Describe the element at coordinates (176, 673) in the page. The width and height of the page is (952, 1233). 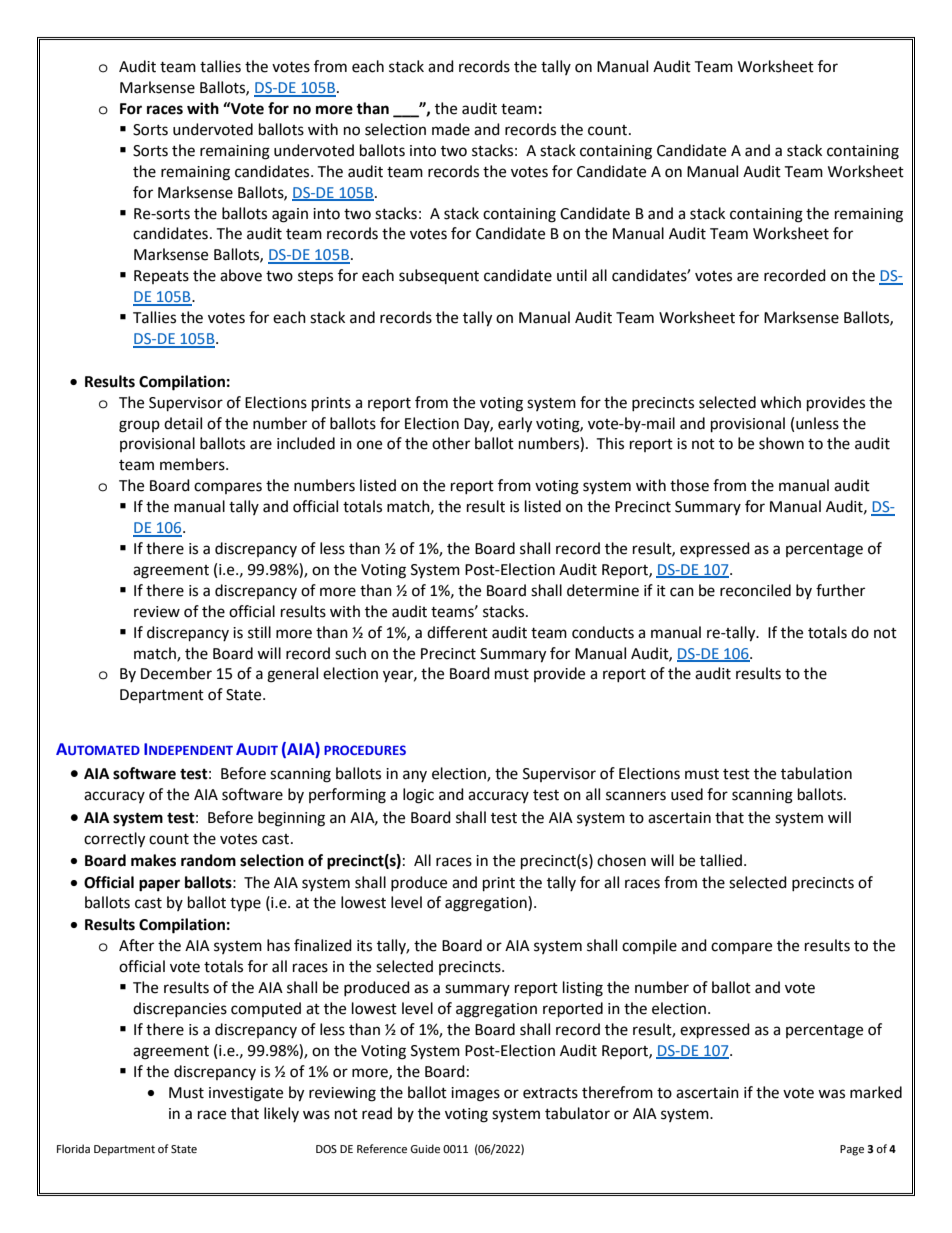
I see `December` at that location.
